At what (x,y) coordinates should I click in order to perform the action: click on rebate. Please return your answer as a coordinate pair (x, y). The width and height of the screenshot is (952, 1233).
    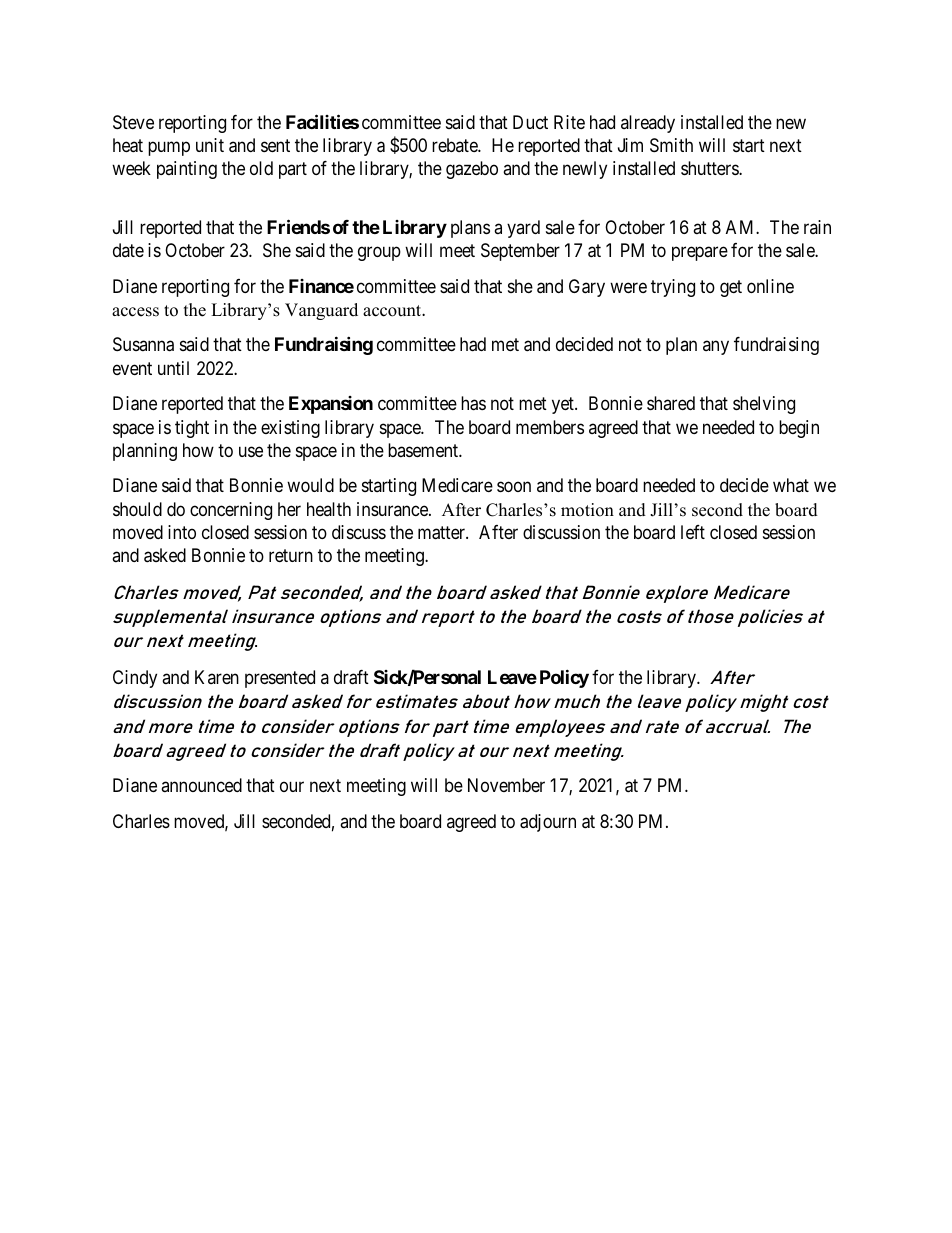
    Looking at the image, I should click on (455, 145).
